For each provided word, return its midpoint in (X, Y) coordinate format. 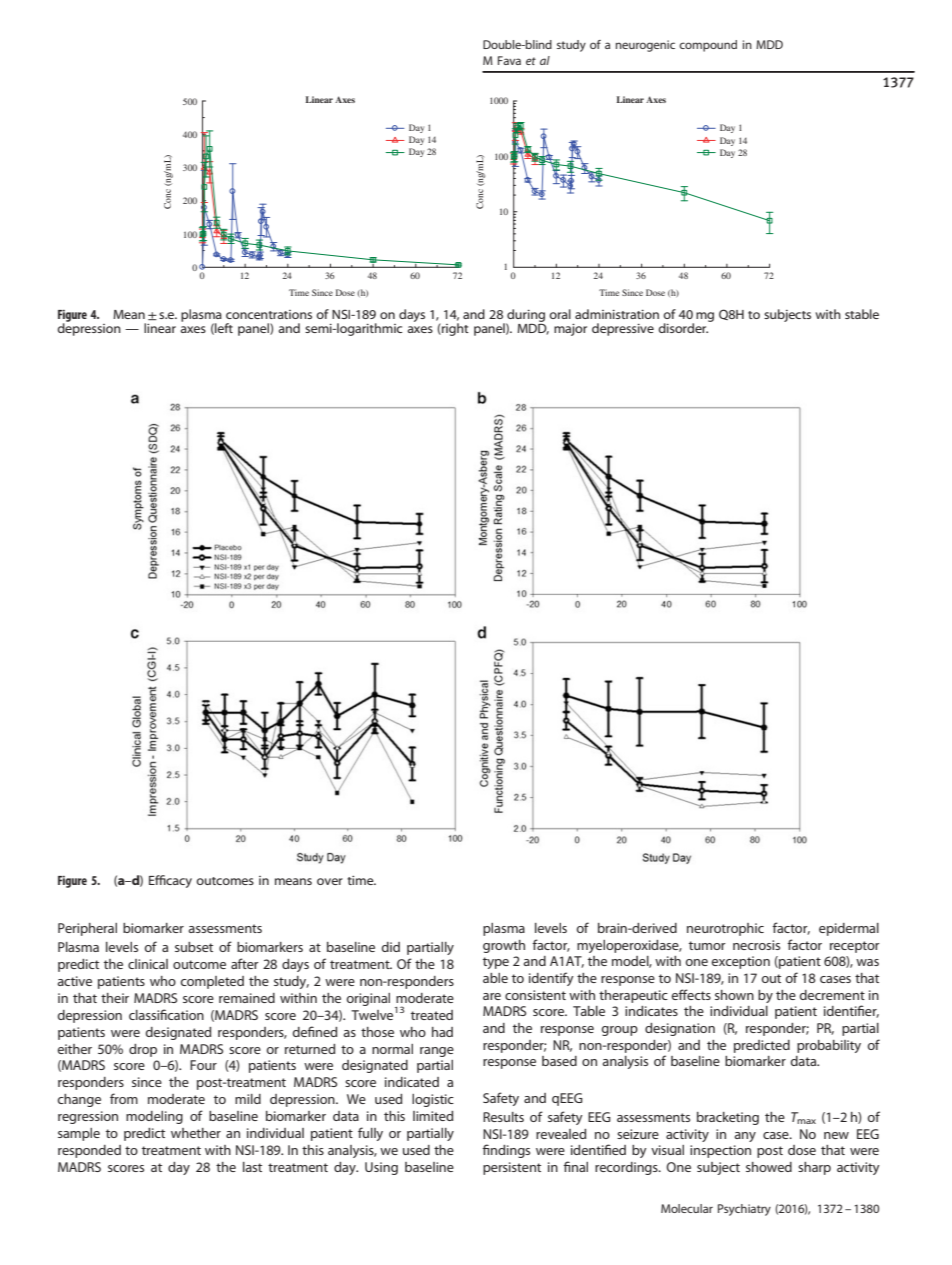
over (330, 881)
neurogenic (645, 46)
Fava (509, 60)
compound (708, 46)
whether (196, 1133)
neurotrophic (725, 929)
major (570, 329)
